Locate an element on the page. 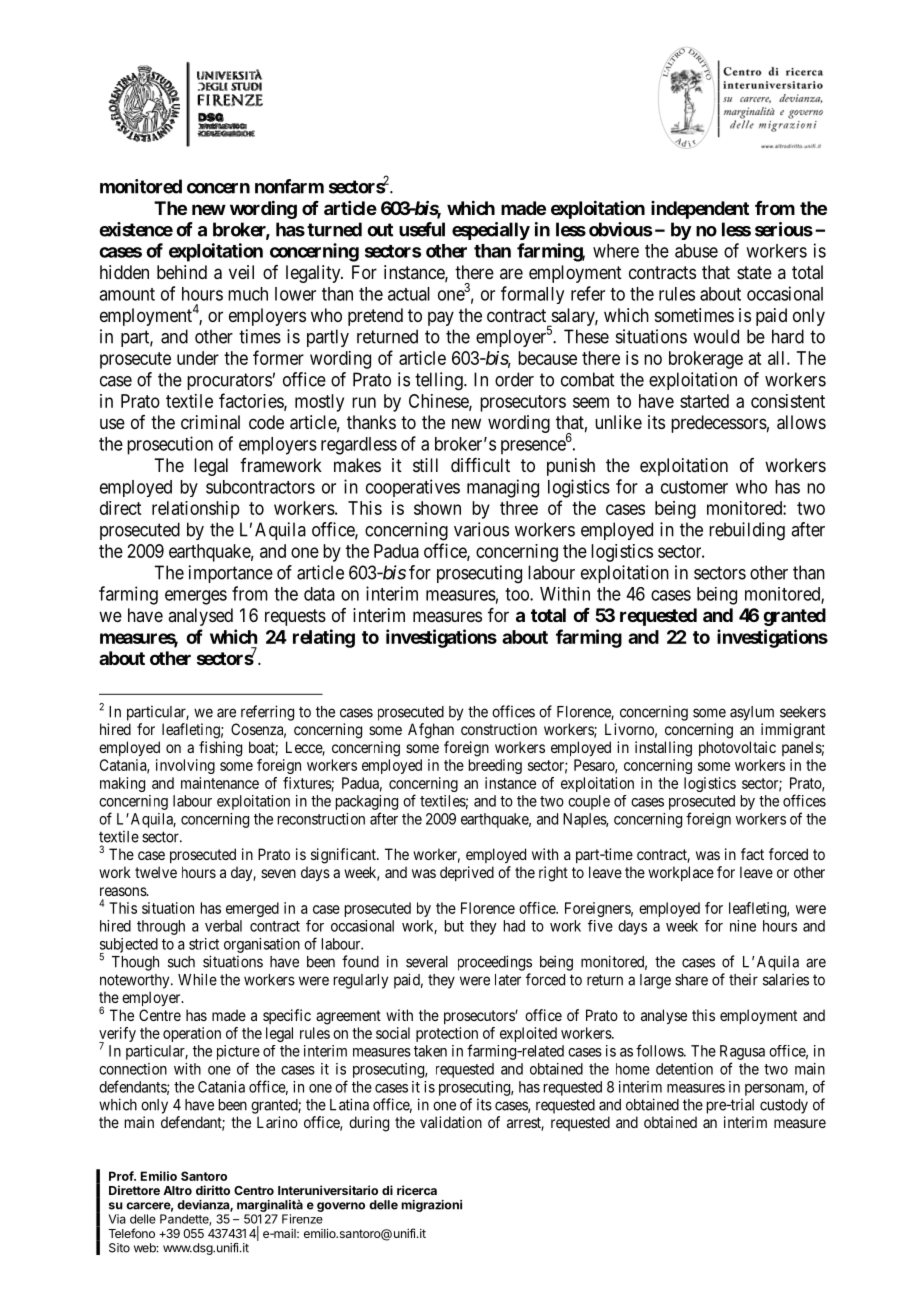 The image size is (924, 1308). rebuilding is located at coordinates (747, 531).
